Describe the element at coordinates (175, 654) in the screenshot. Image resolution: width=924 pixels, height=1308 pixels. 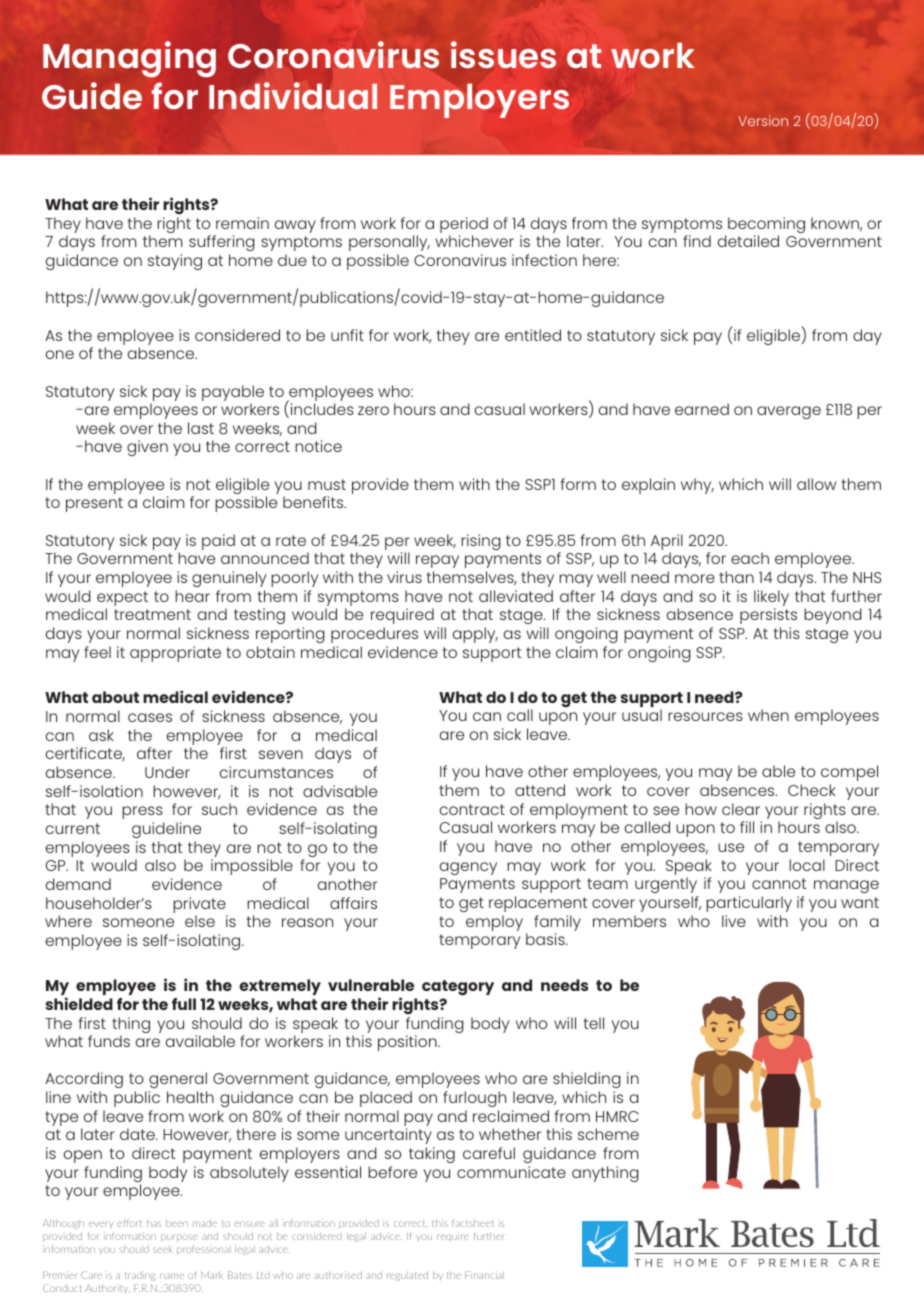
I see `appropriate` at that location.
